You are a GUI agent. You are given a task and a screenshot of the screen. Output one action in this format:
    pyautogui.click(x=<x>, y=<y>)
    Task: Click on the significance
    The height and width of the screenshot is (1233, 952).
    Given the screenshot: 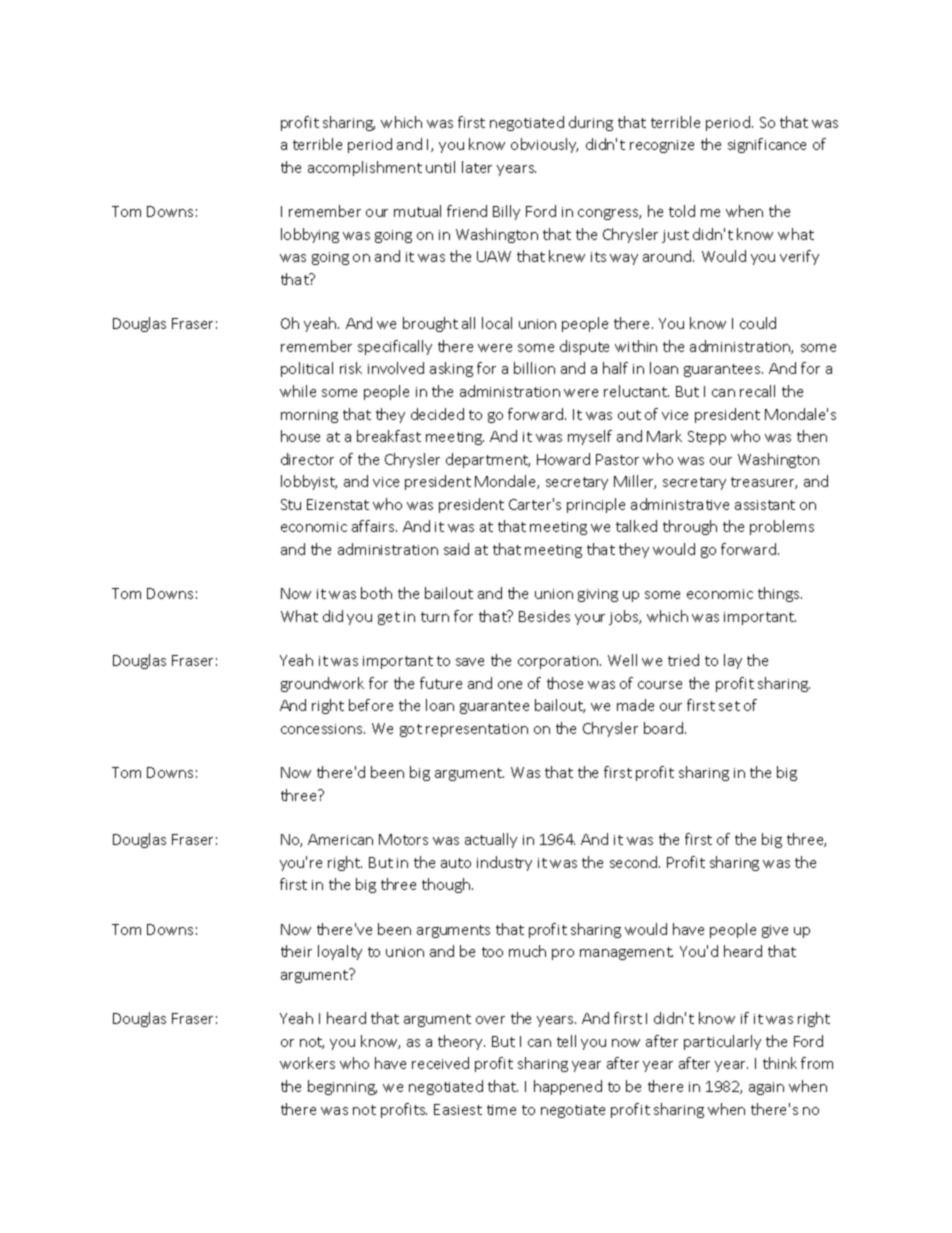 What is the action you would take?
    pyautogui.click(x=767, y=145)
